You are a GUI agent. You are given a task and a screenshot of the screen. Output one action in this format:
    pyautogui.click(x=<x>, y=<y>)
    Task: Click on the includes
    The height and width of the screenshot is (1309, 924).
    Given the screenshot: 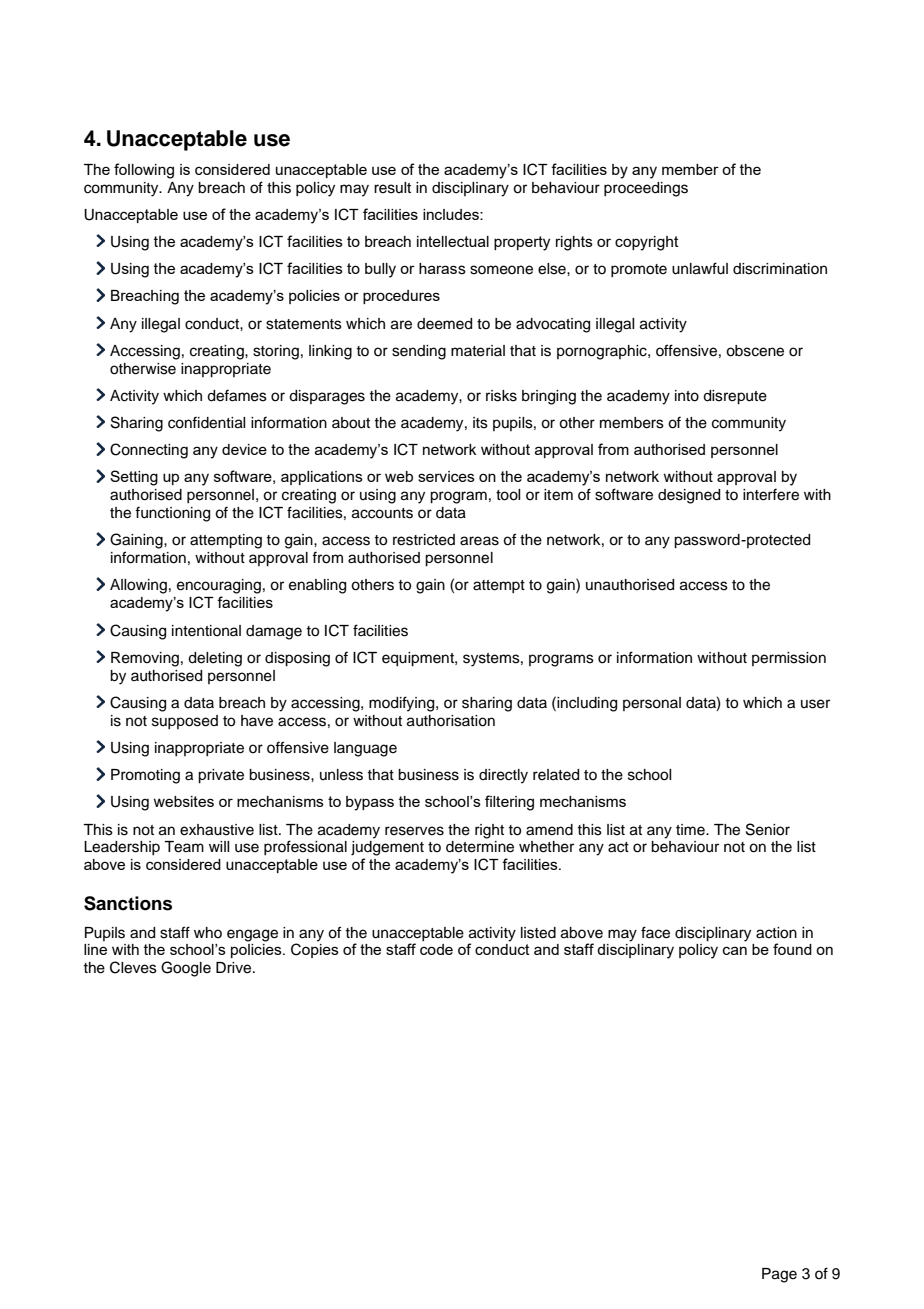 What is the action you would take?
    pyautogui.click(x=452, y=214)
